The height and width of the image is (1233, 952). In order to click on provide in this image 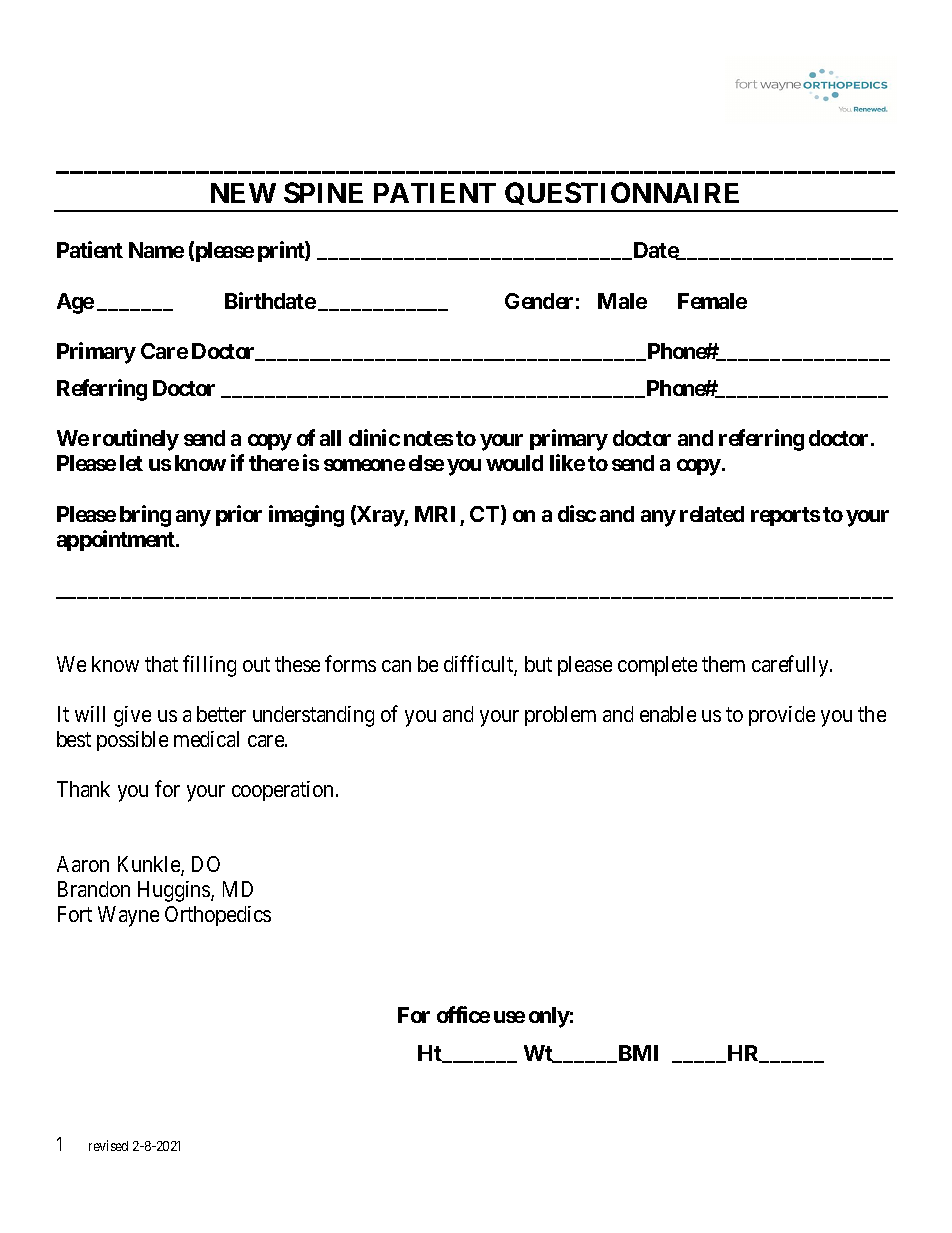, I will do `click(782, 716)`.
